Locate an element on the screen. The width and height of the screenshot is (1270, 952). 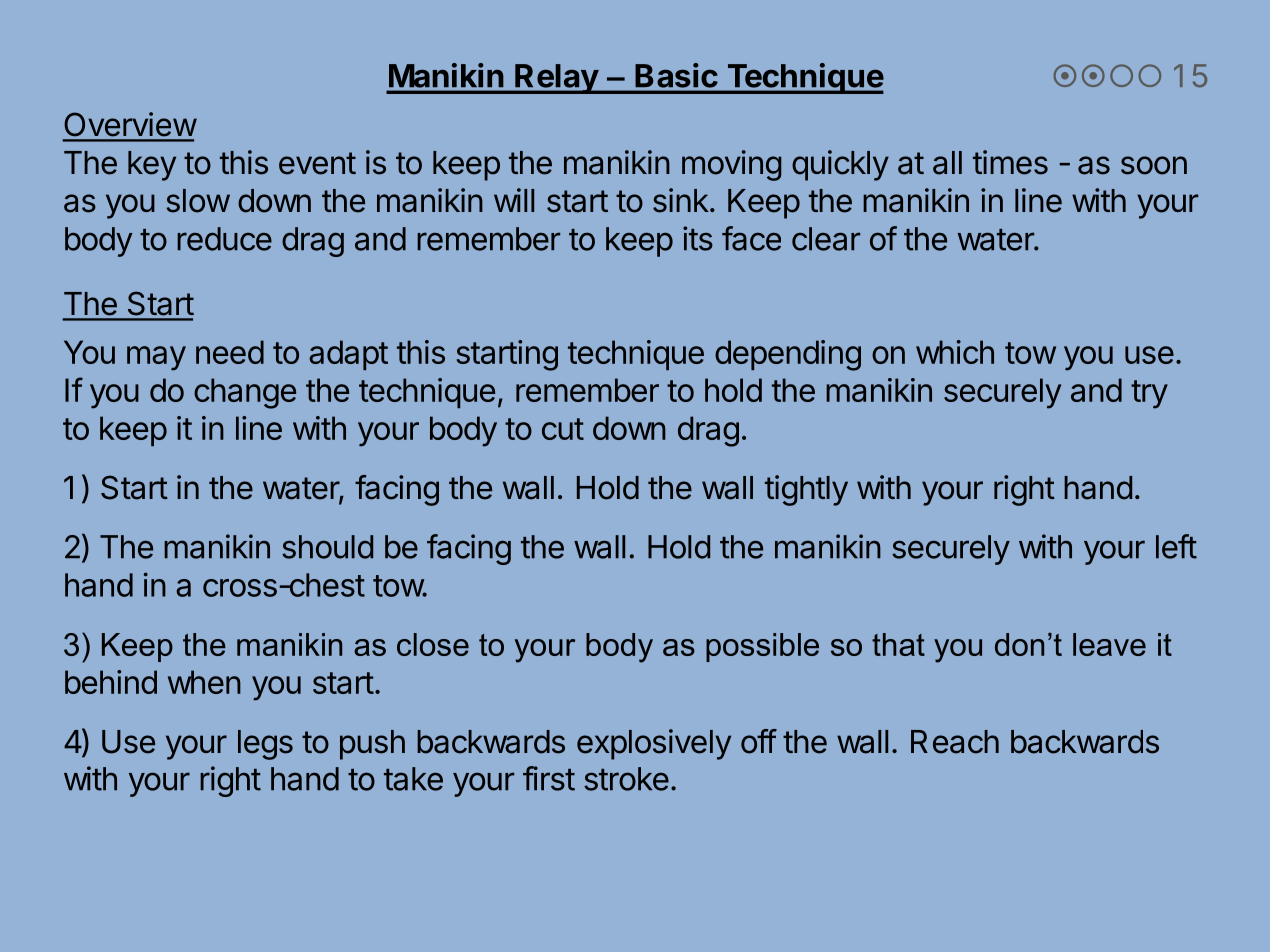
explosively is located at coordinates (654, 744).
